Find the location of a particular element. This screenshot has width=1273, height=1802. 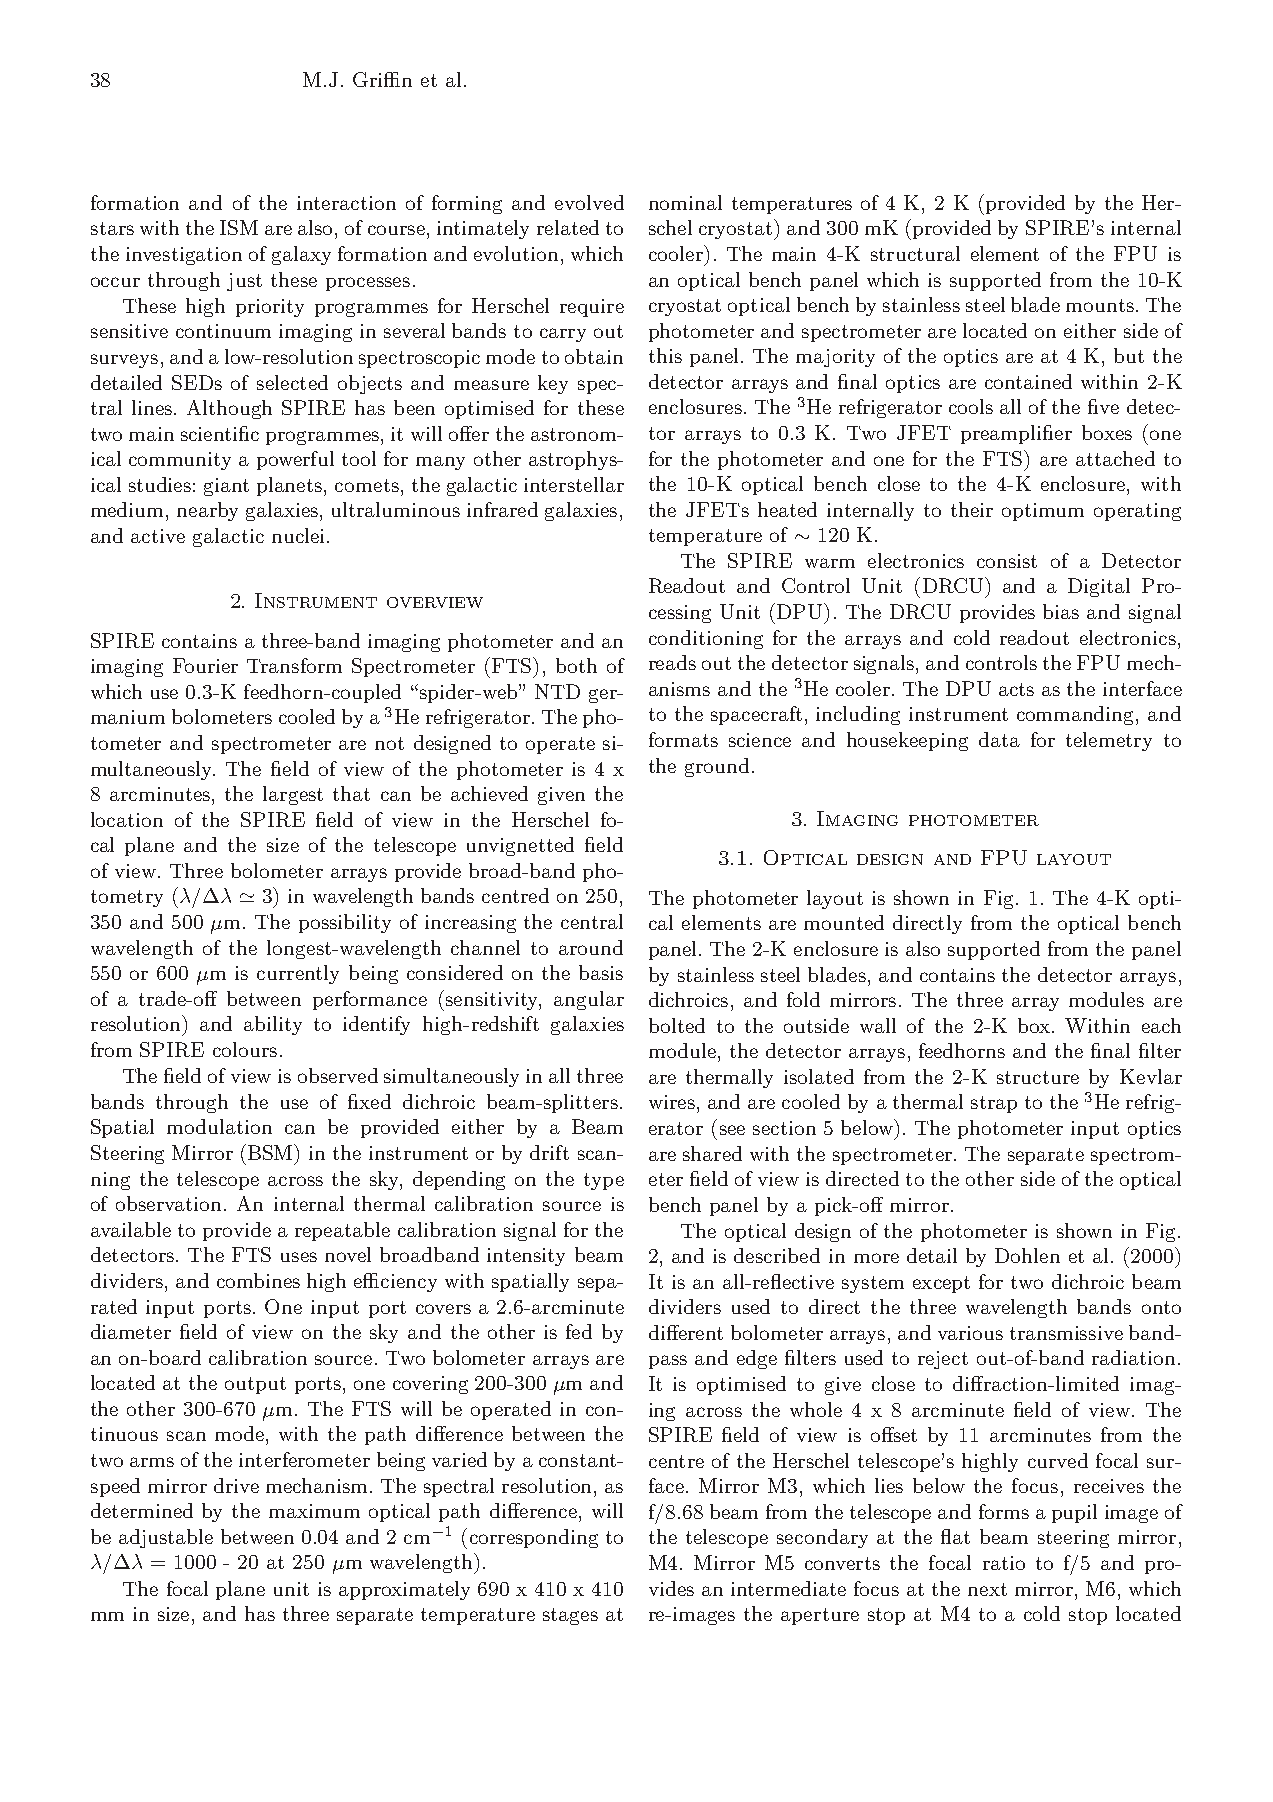

Fourier is located at coordinates (205, 665).
